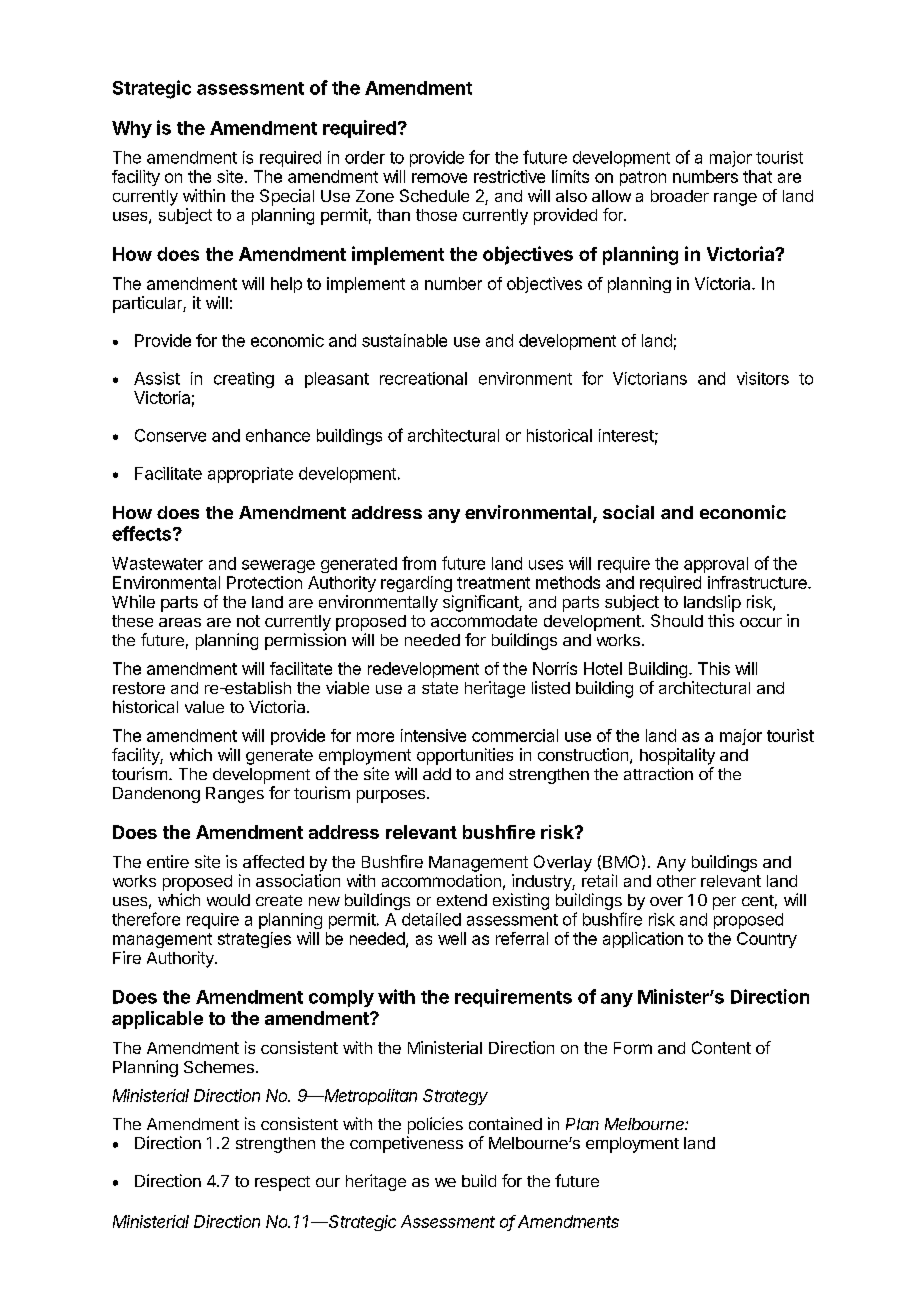 Image resolution: width=924 pixels, height=1308 pixels. What do you see at coordinates (244, 380) in the screenshot?
I see `creating` at bounding box center [244, 380].
